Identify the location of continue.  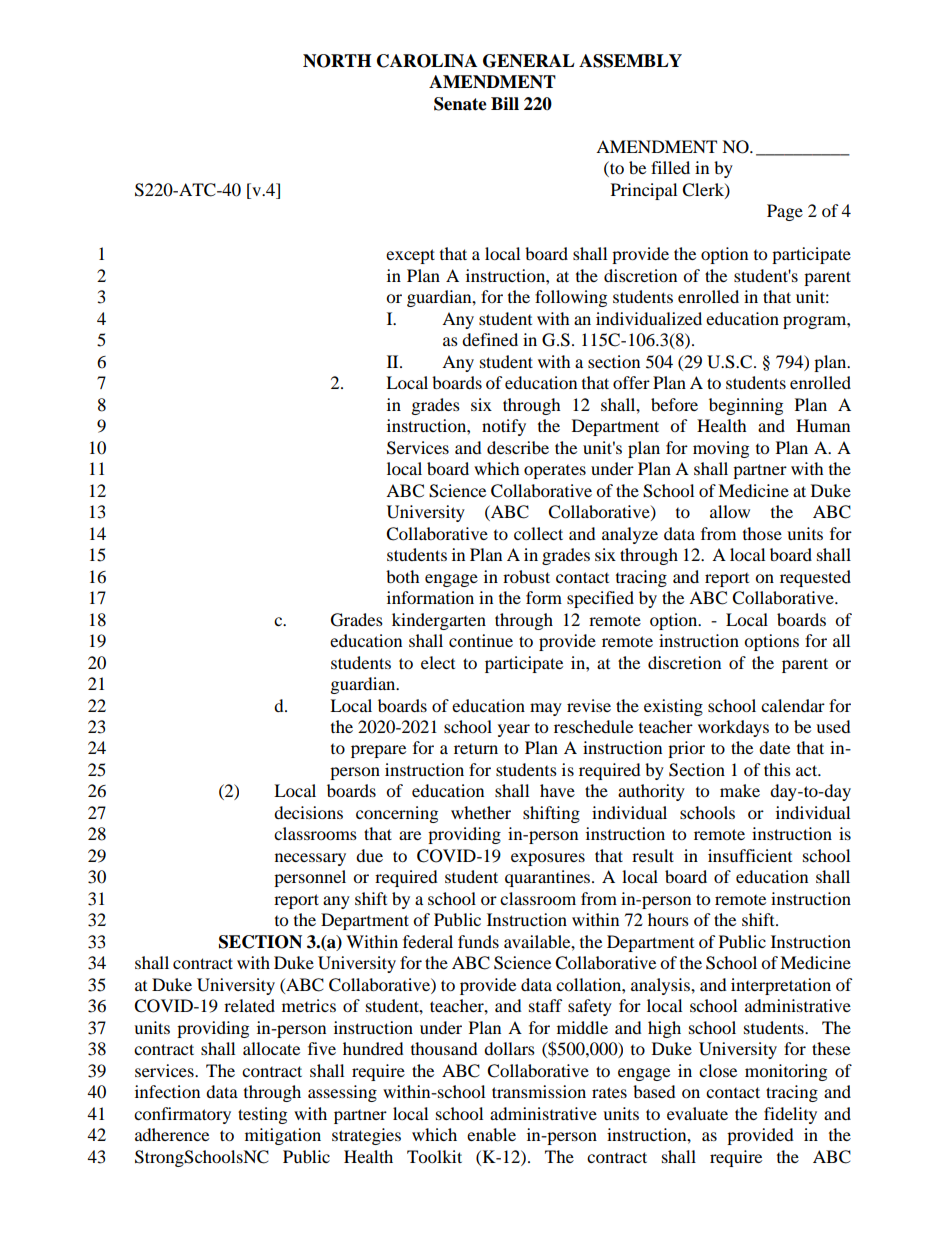
(481, 640).
